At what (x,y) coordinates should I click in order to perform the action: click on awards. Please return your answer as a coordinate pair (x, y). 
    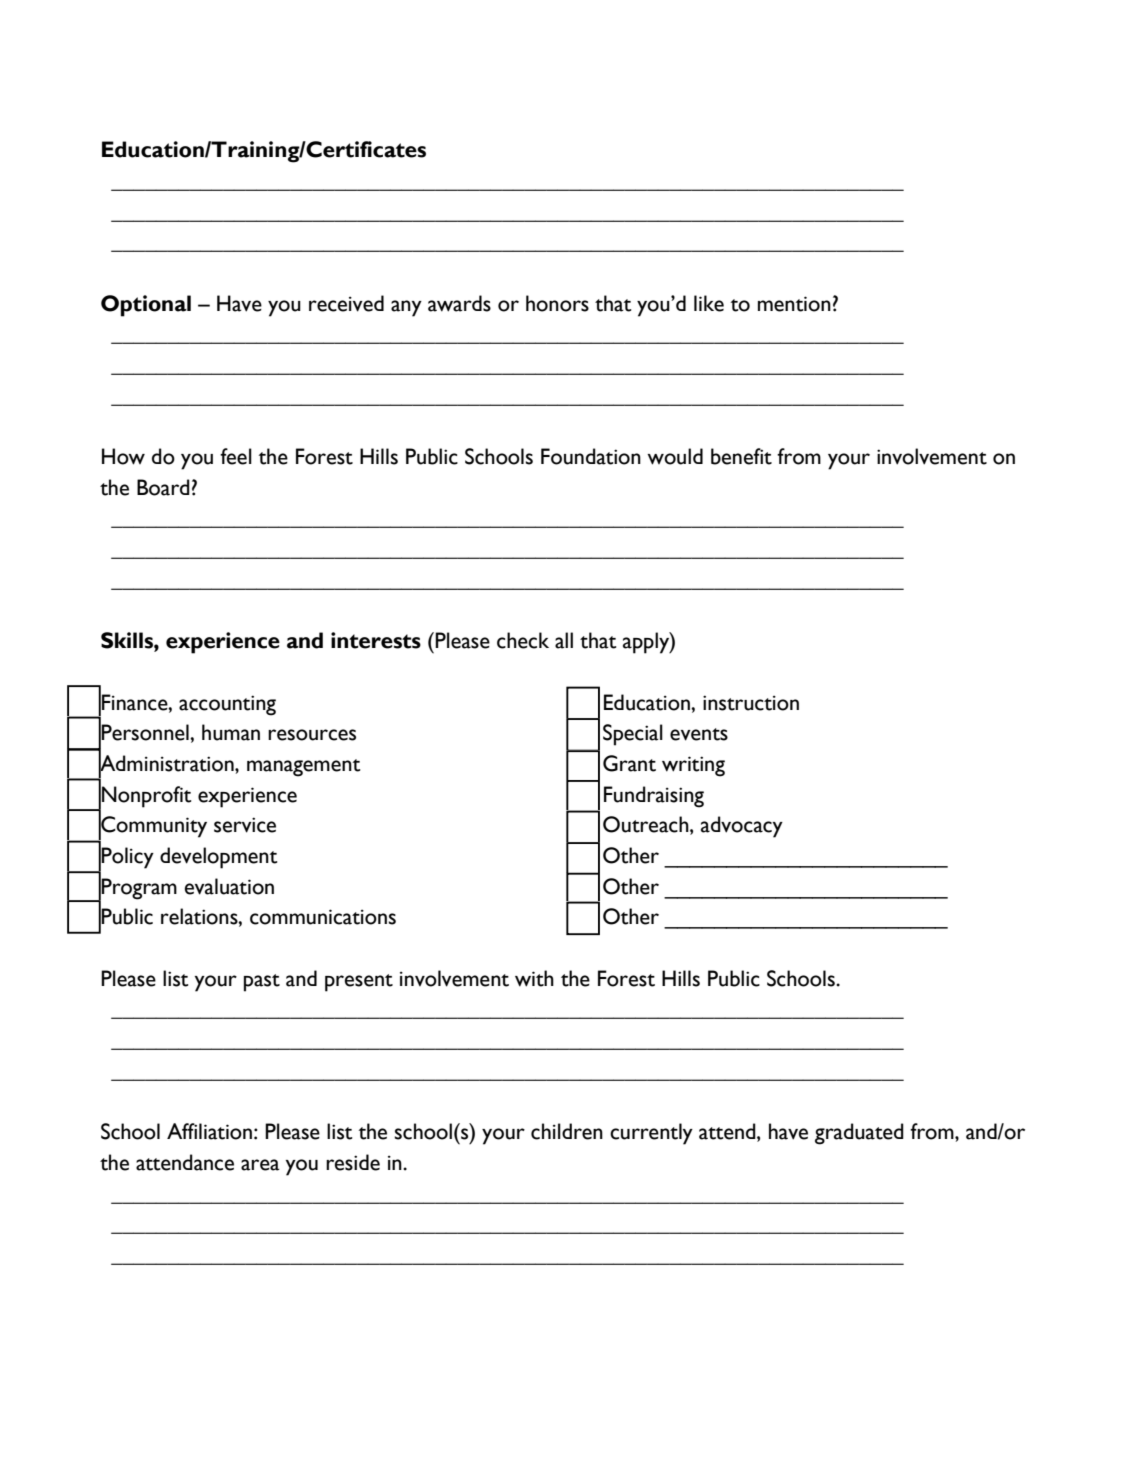
    Looking at the image, I should click on (459, 303).
